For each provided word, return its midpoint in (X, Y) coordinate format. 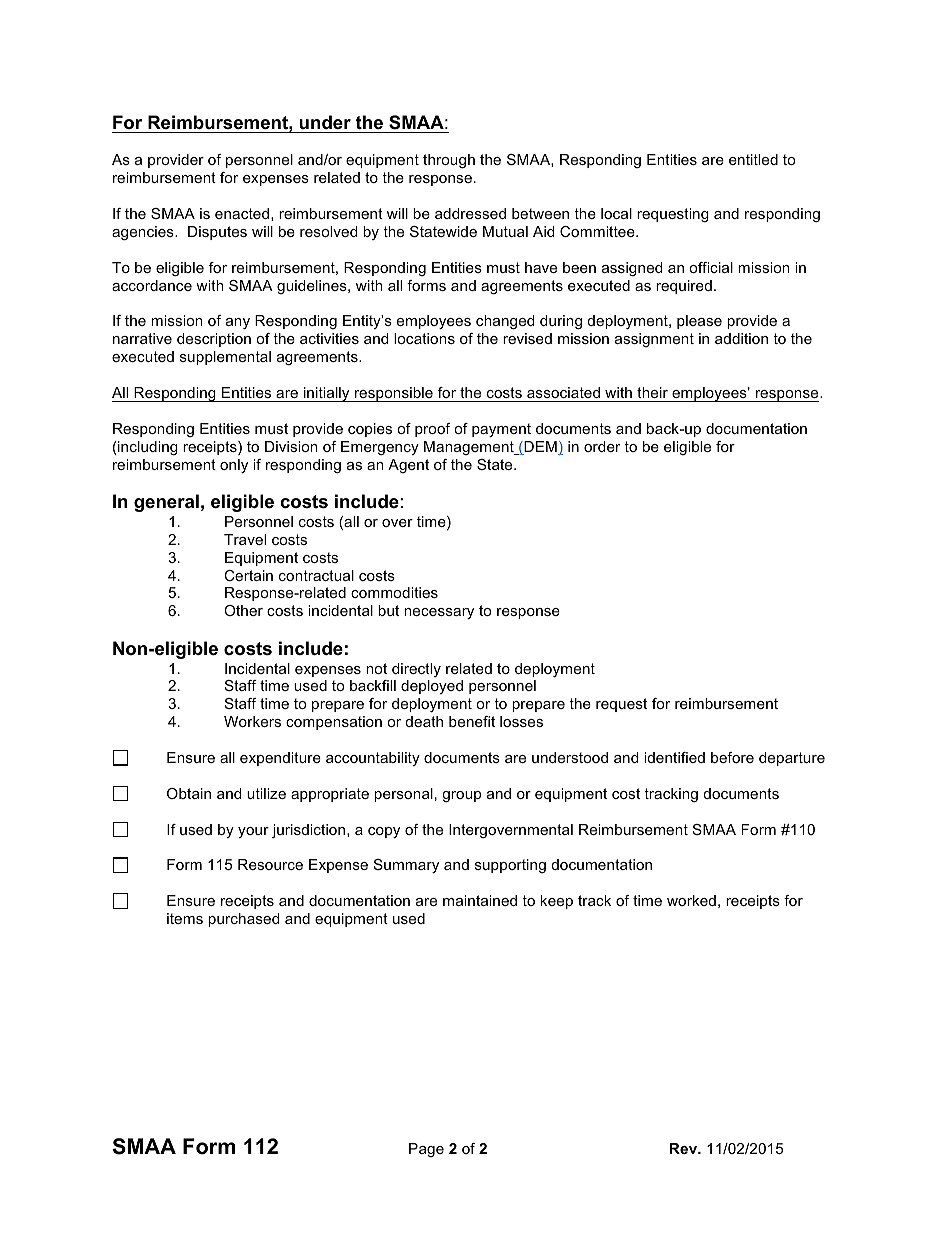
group (461, 796)
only (234, 466)
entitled (753, 159)
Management (470, 448)
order (602, 446)
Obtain (189, 793)
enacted (242, 213)
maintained (480, 900)
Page (426, 1150)
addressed (470, 213)
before (732, 757)
